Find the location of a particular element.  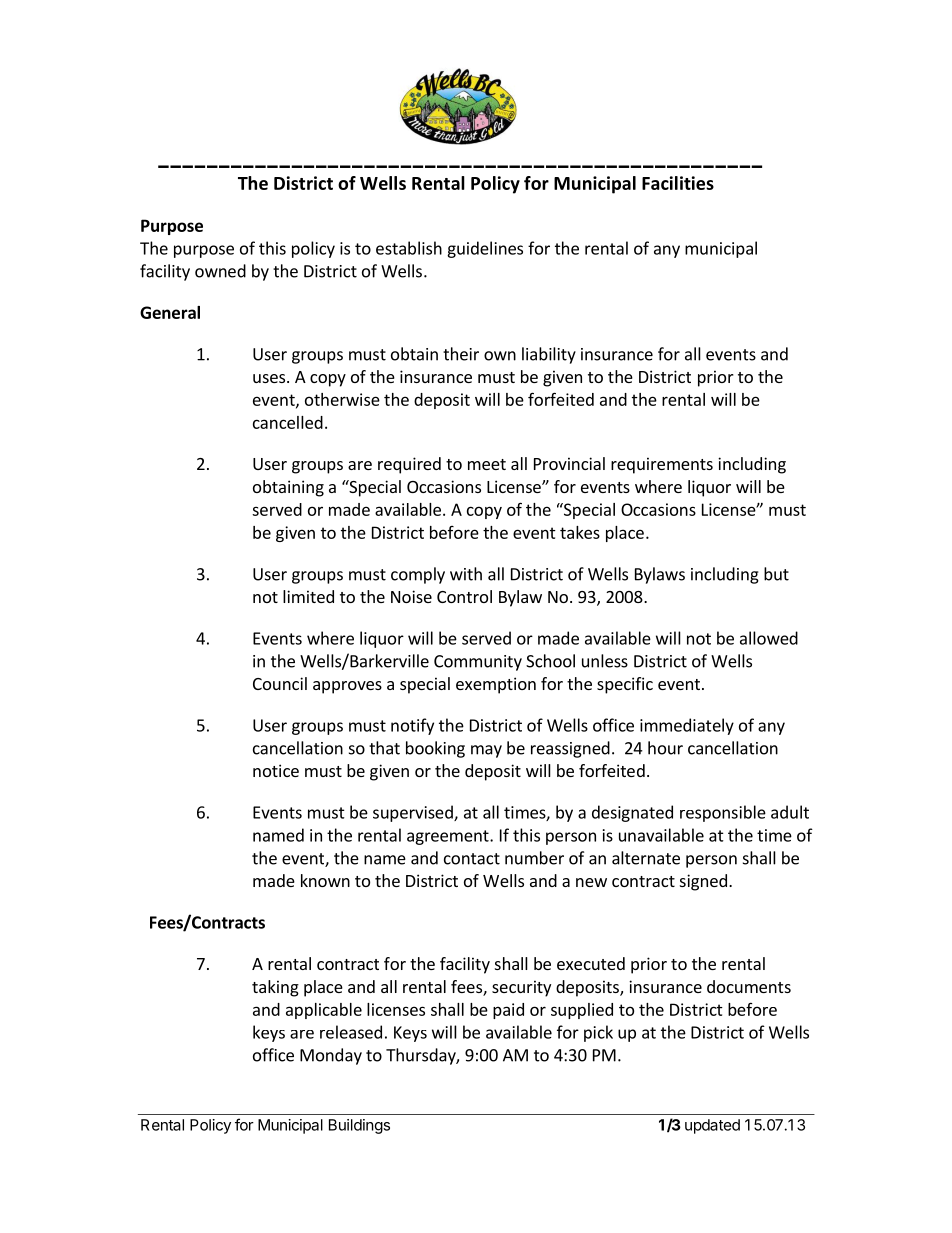

owned is located at coordinates (220, 271).
